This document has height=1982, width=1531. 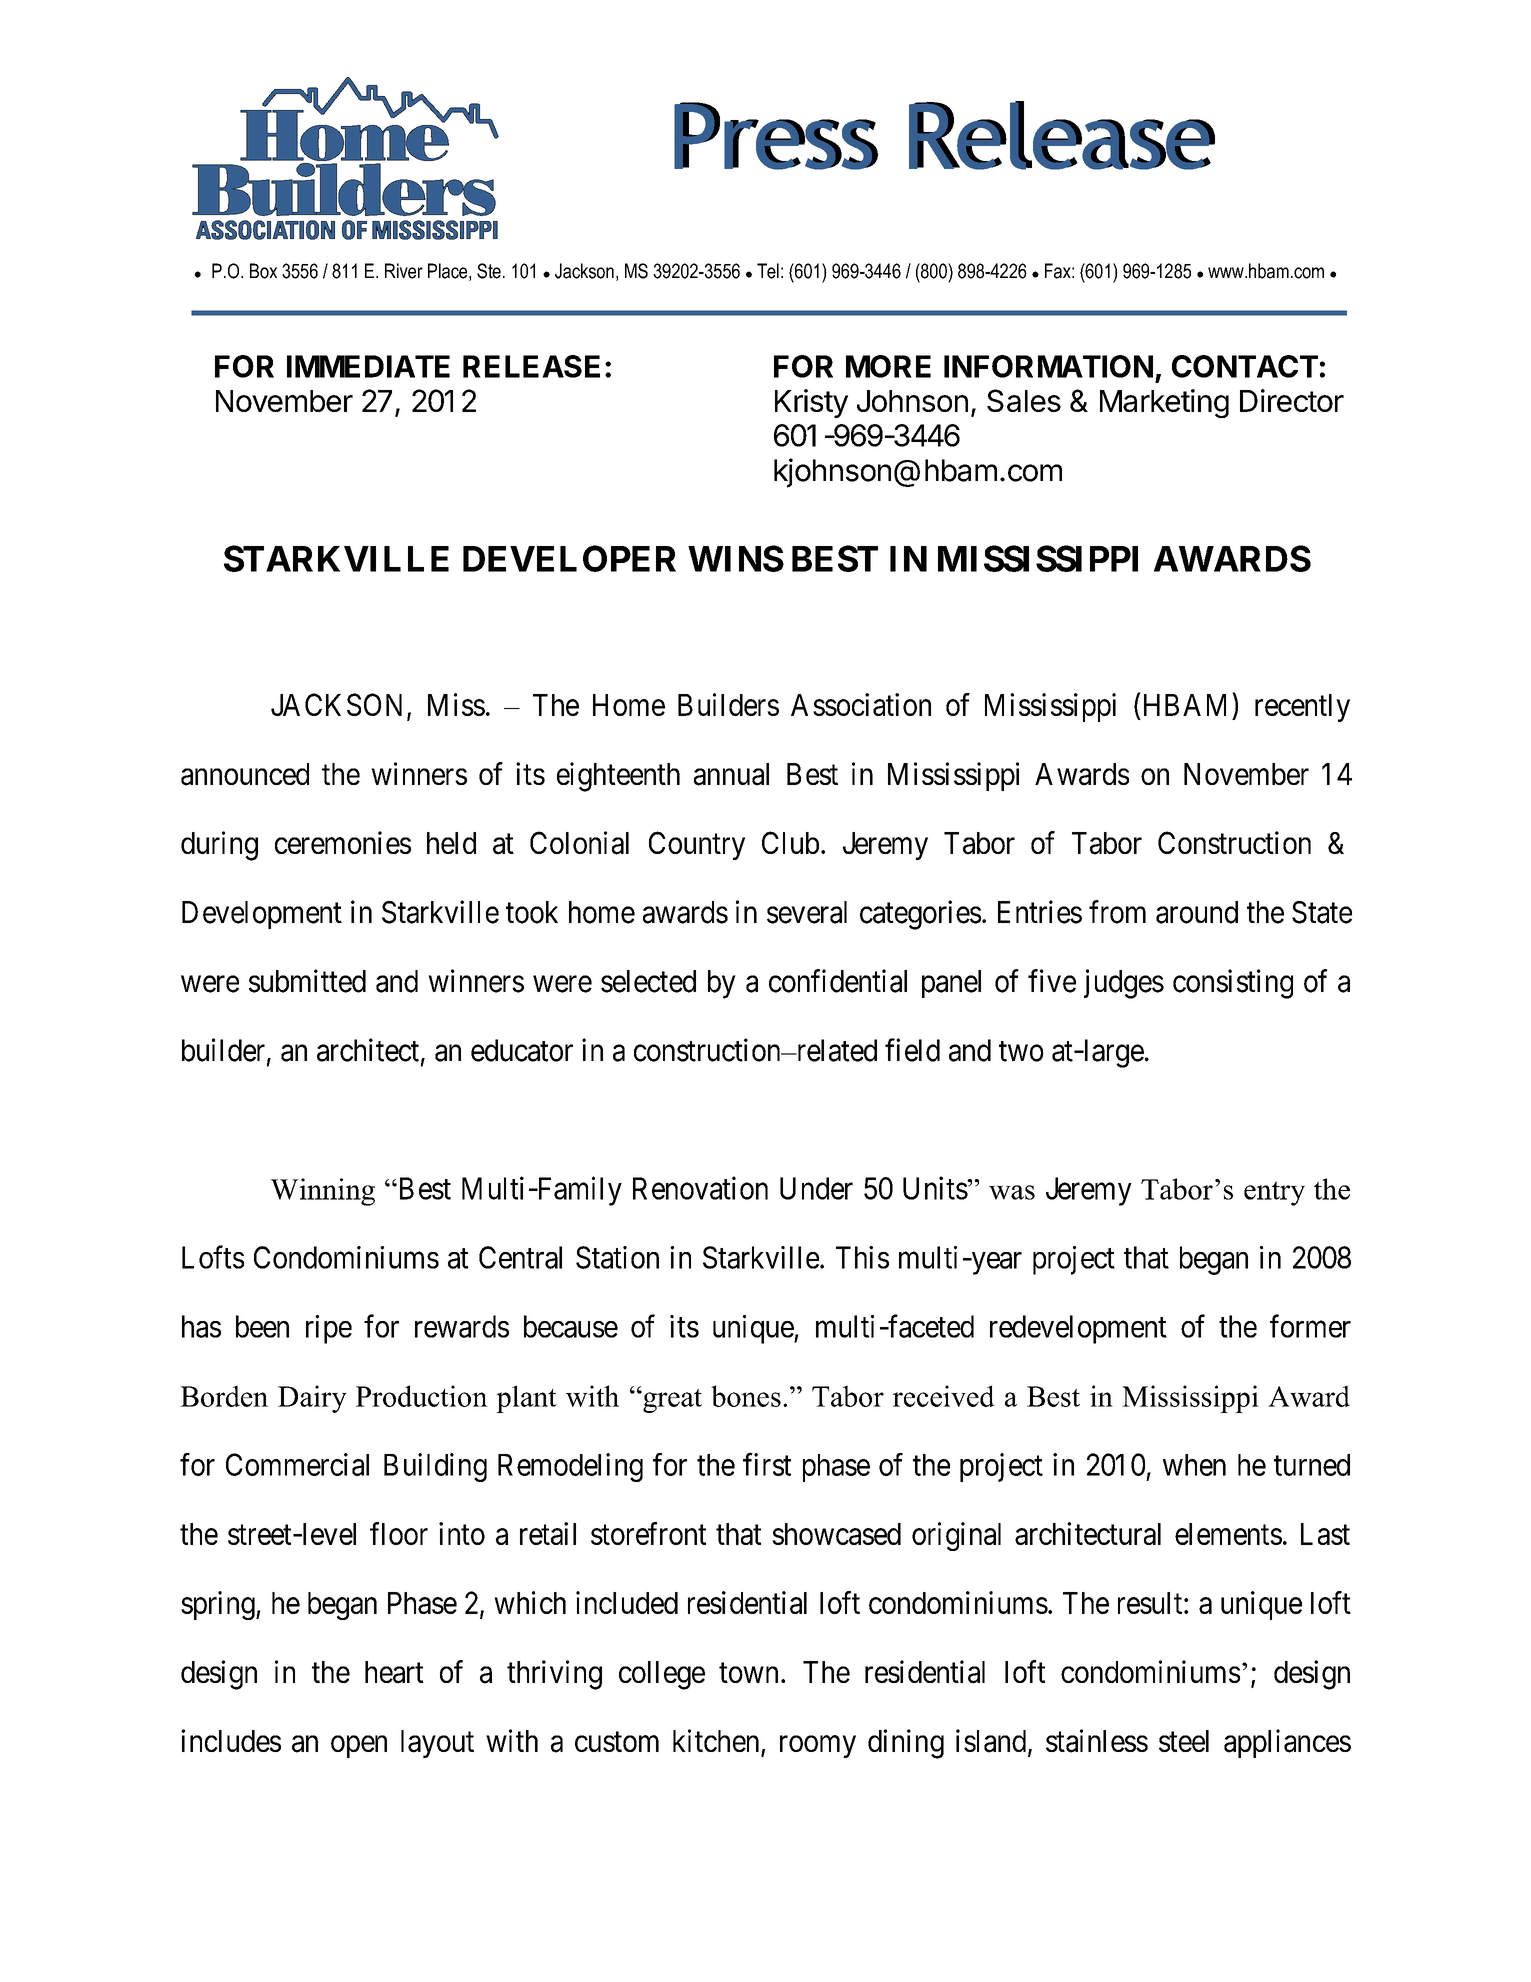 I want to click on bones, so click(x=746, y=1396).
